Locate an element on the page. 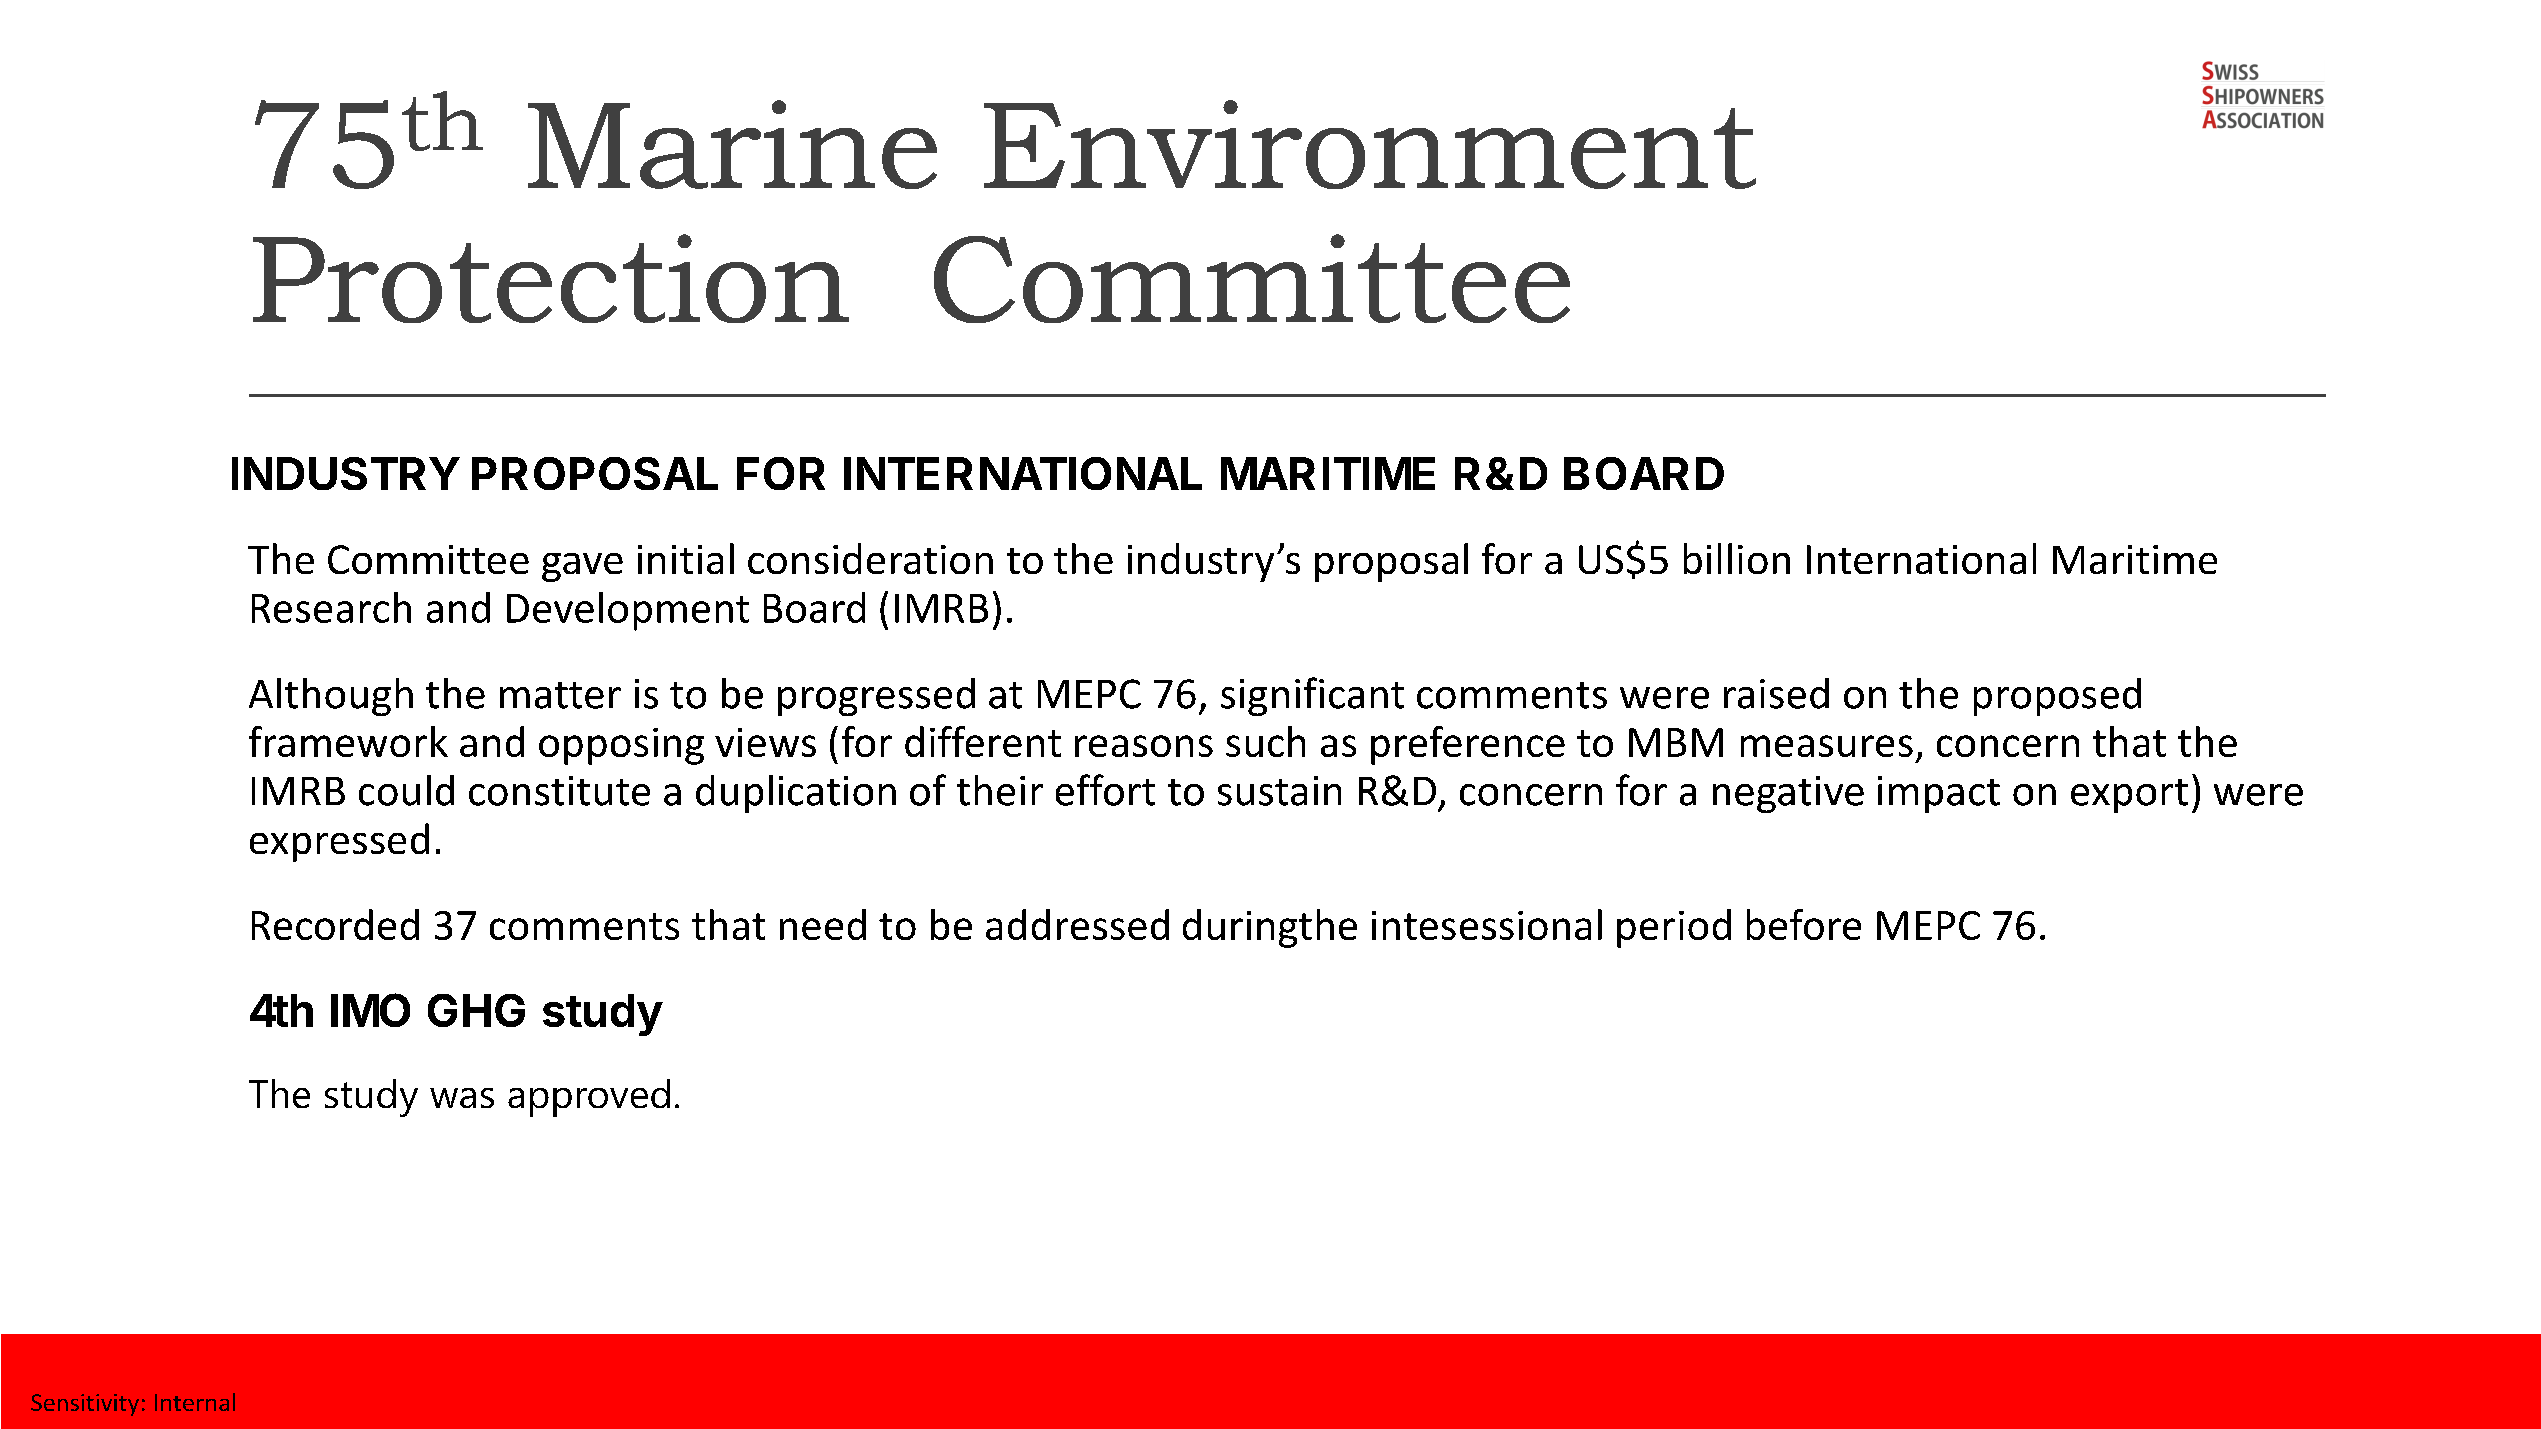 Image resolution: width=2541 pixels, height=1429 pixels. Marine is located at coordinates (732, 144).
